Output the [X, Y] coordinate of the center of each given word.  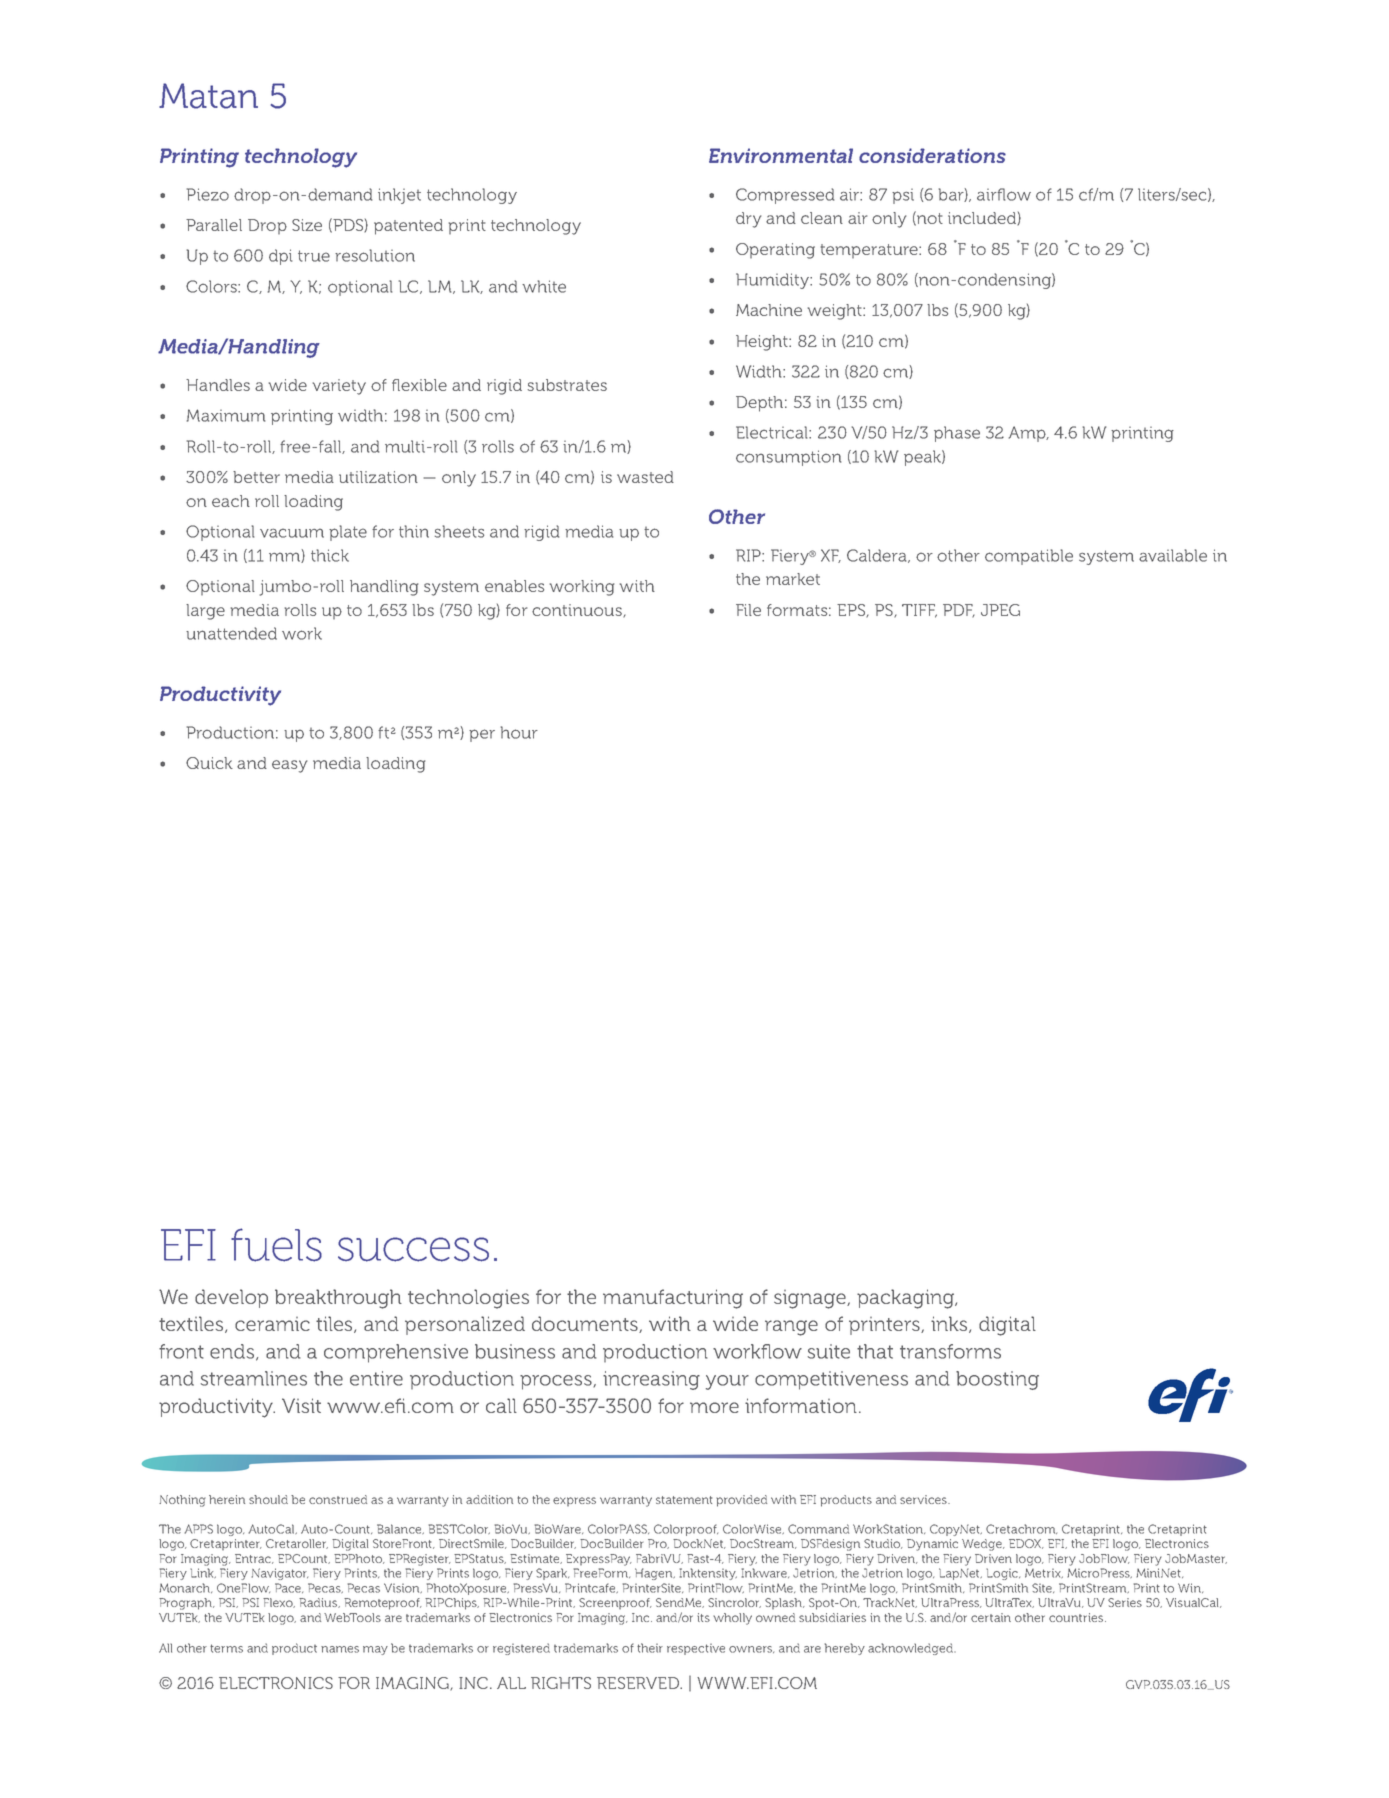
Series [1125, 1602]
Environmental [781, 155]
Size [307, 225]
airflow [1004, 194]
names [340, 1649]
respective [696, 1649]
